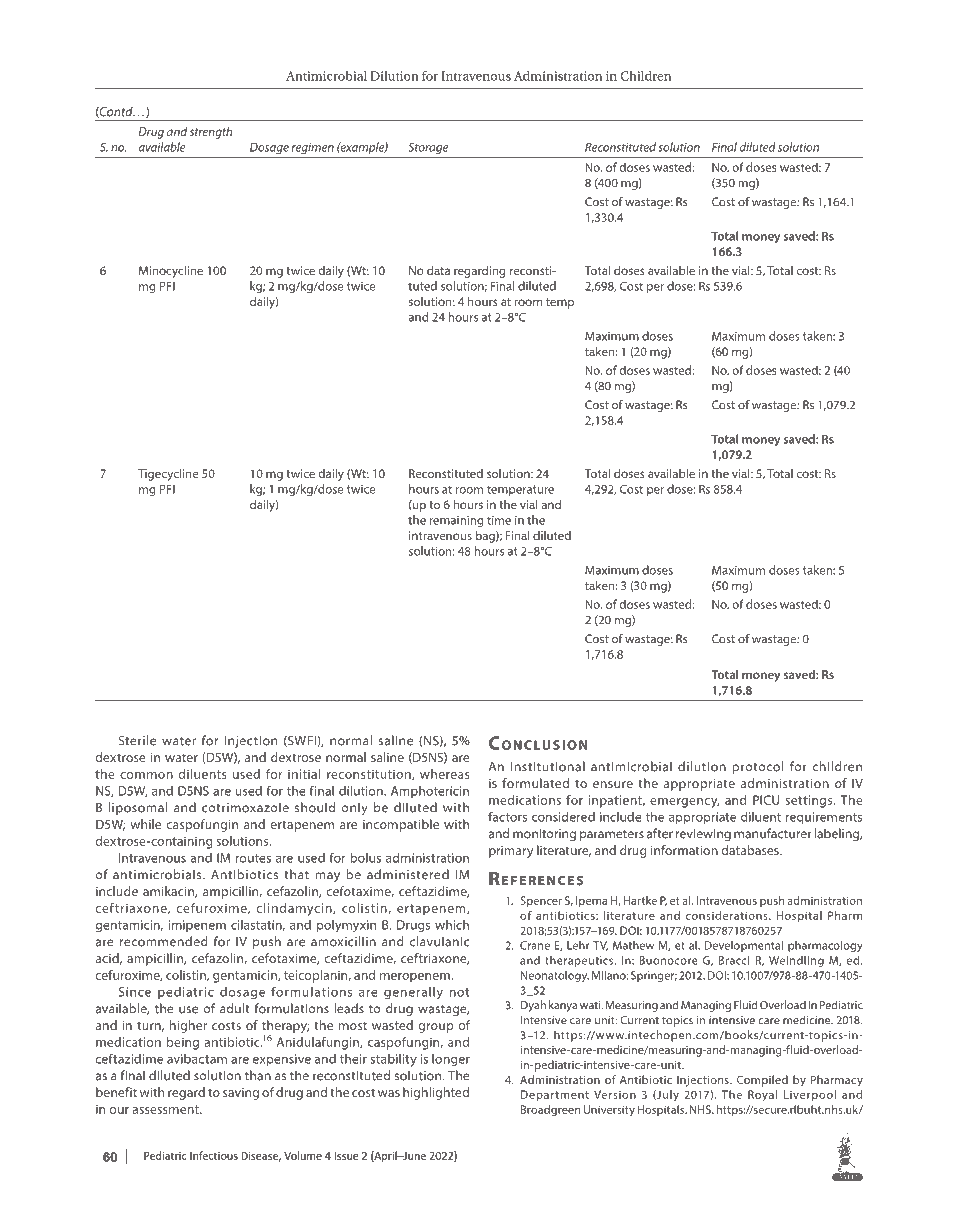 This screenshot has width=958, height=1232. I want to click on highlighted, so click(436, 1093).
